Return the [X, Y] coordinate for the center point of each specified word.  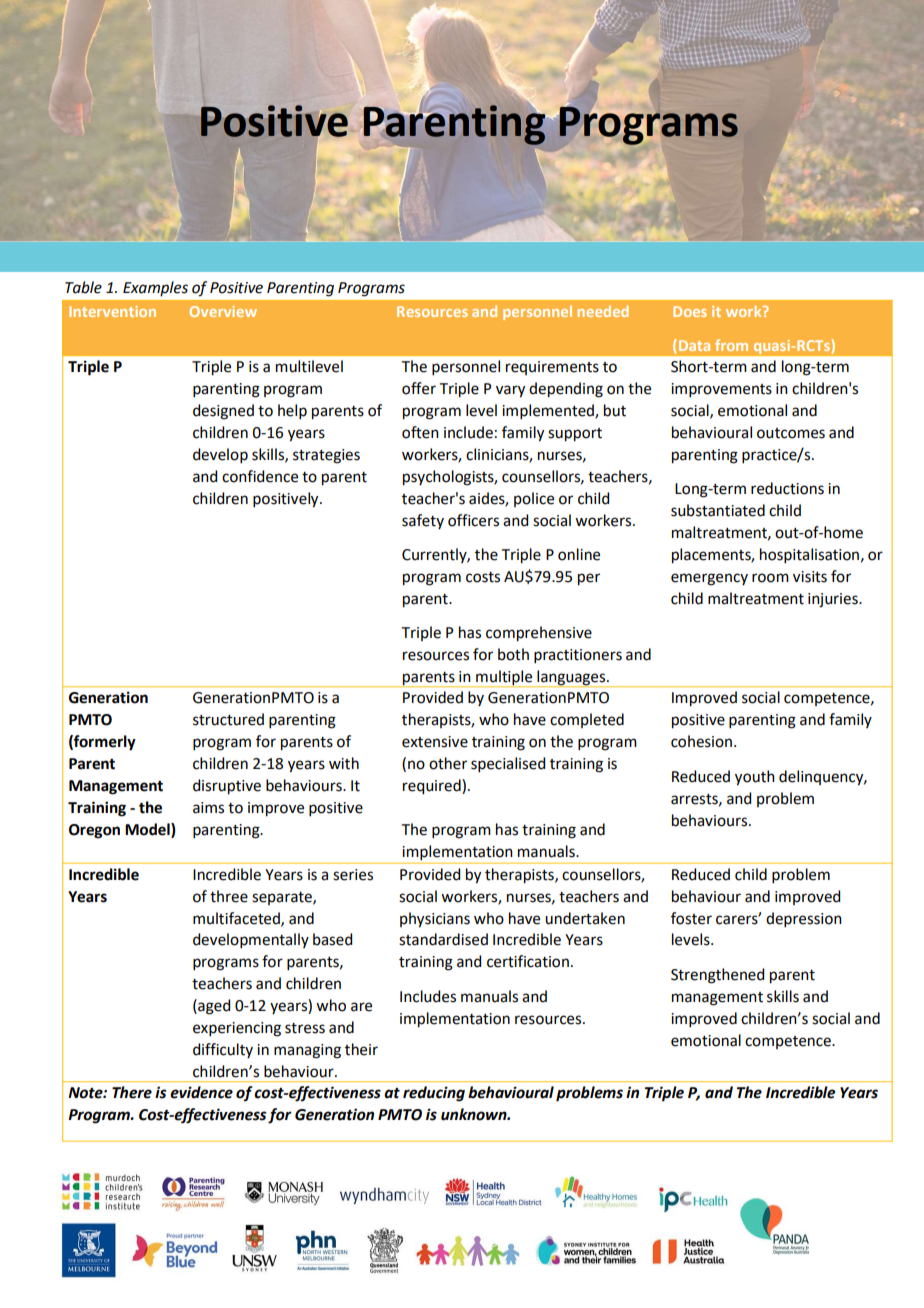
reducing [434, 1094]
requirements [552, 368]
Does [690, 311]
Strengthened [717, 976]
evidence [201, 1092]
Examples [155, 288]
